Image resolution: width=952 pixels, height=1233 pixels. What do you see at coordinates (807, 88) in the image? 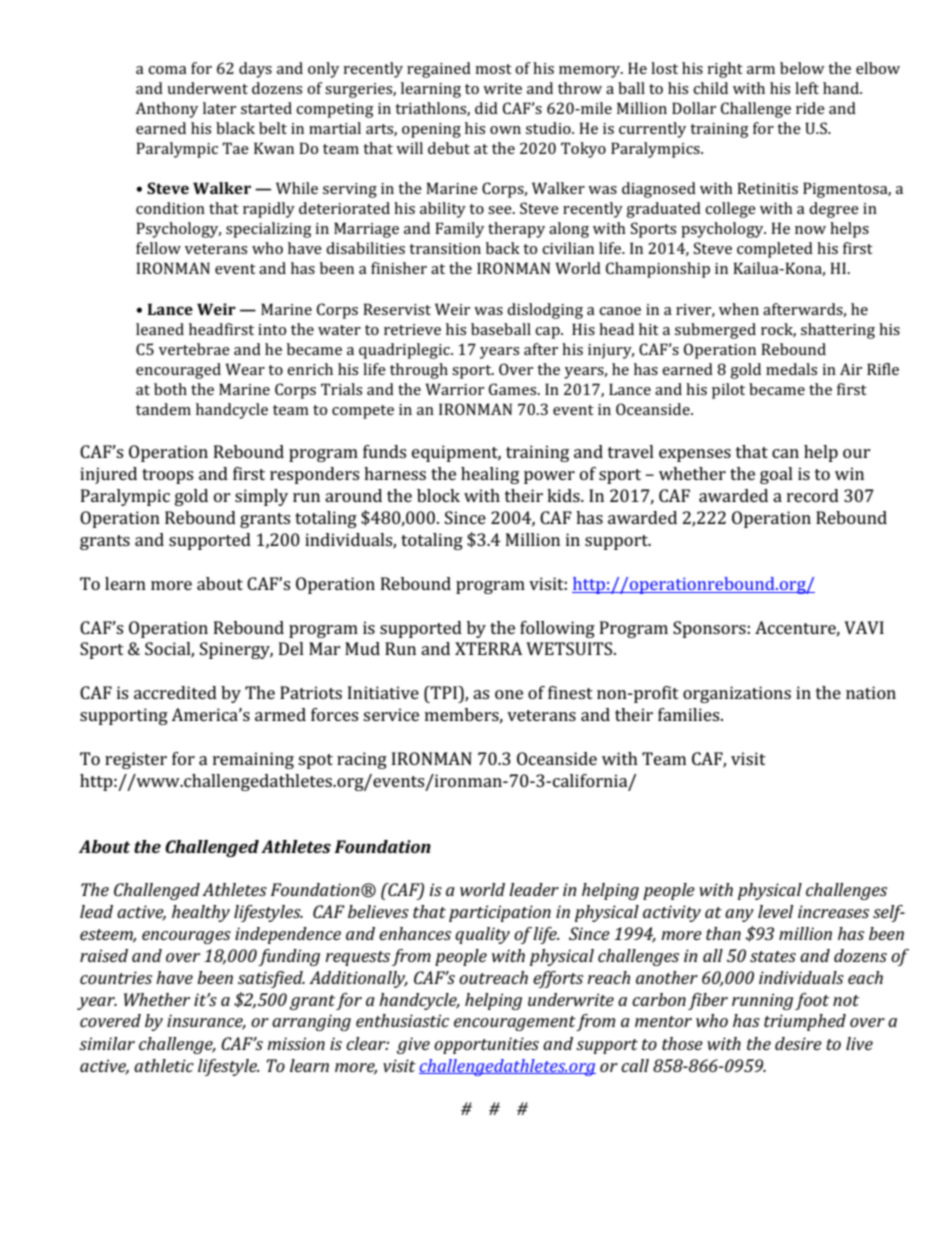
I see `left` at bounding box center [807, 88].
